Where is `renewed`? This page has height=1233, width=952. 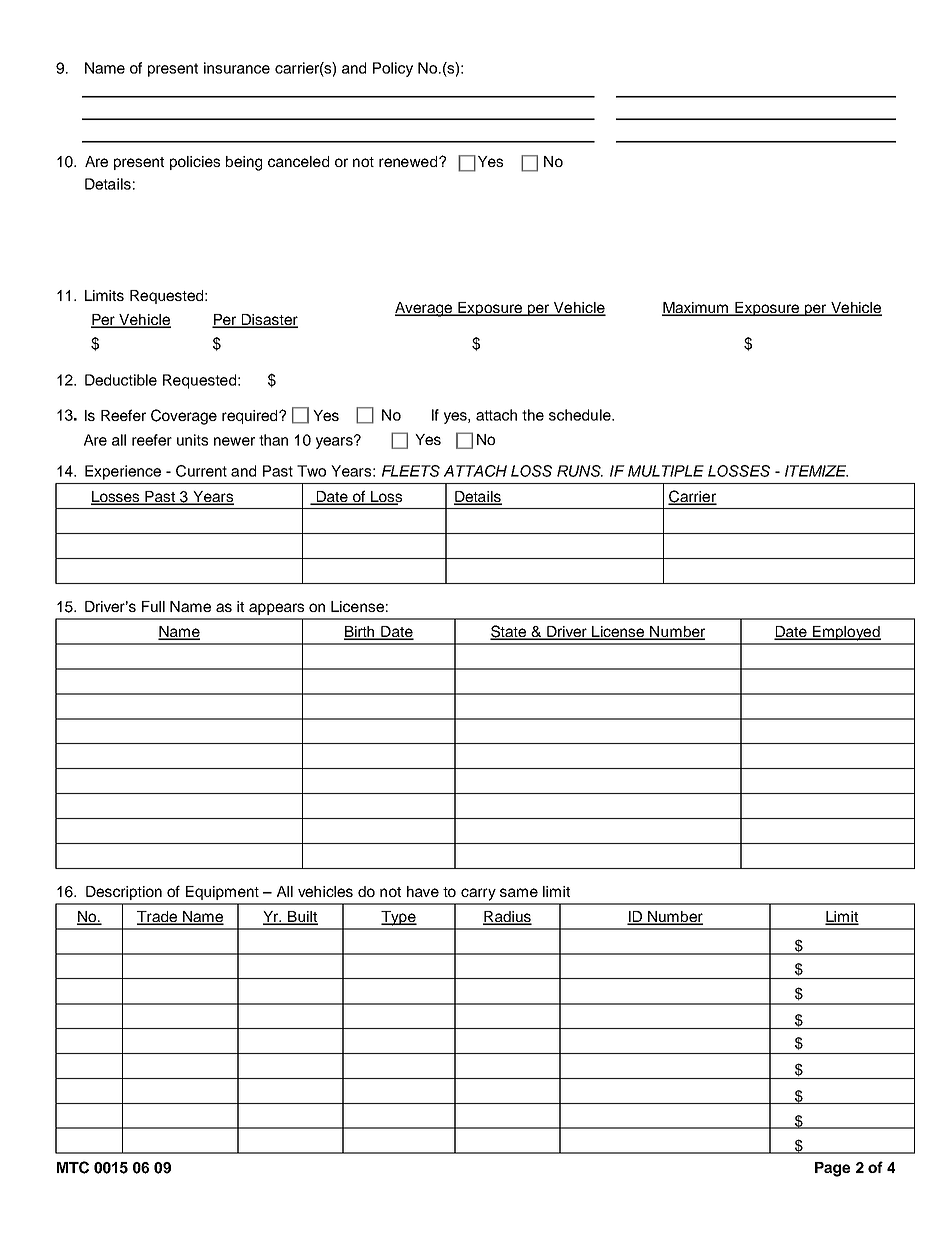
renewed is located at coordinates (409, 161).
